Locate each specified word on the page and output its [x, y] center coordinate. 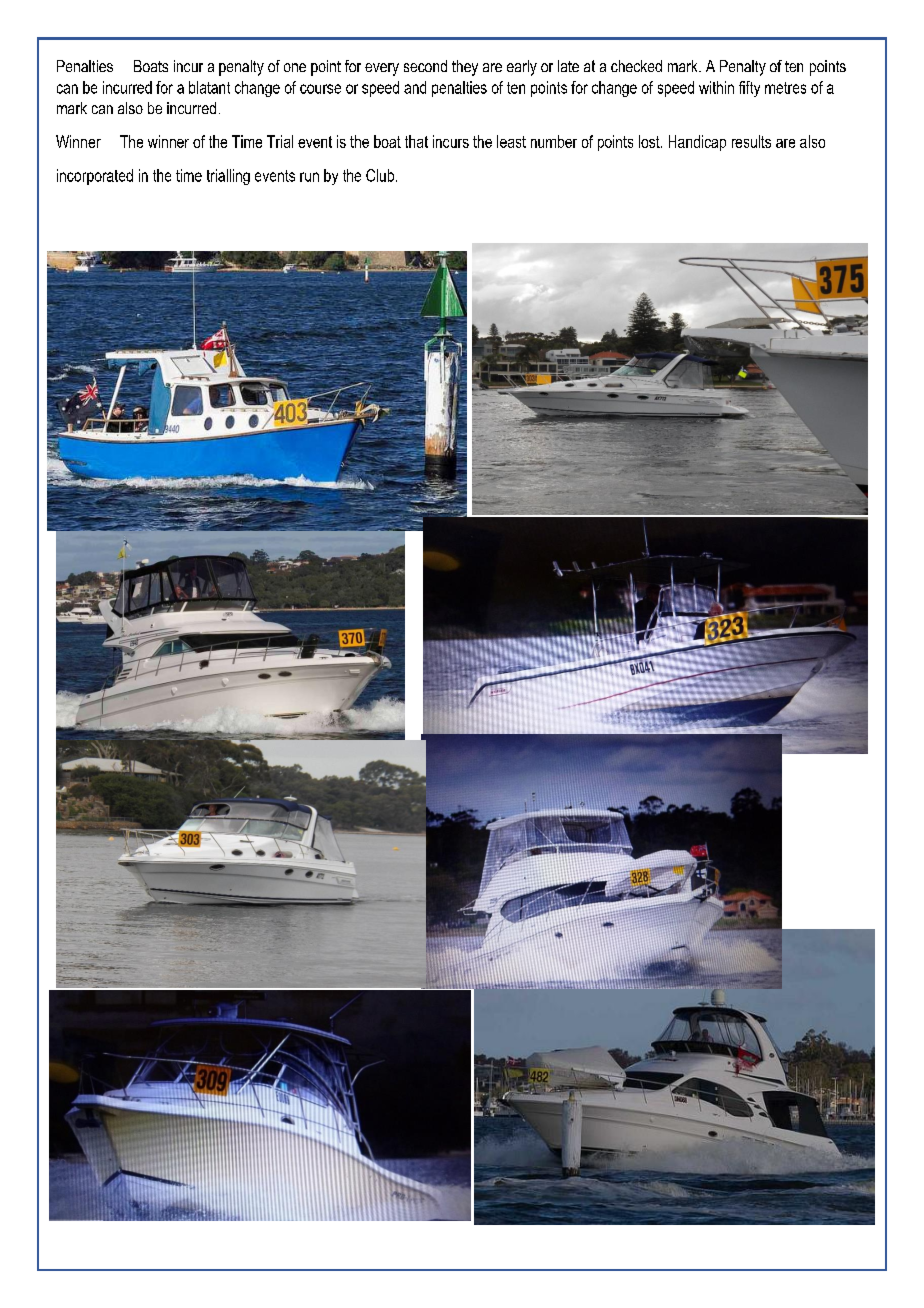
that [416, 141]
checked [636, 66]
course [320, 89]
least [511, 141]
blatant [209, 87]
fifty [749, 89]
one [295, 67]
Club [380, 175]
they [465, 68]
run [309, 177]
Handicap [697, 143]
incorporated [95, 177]
